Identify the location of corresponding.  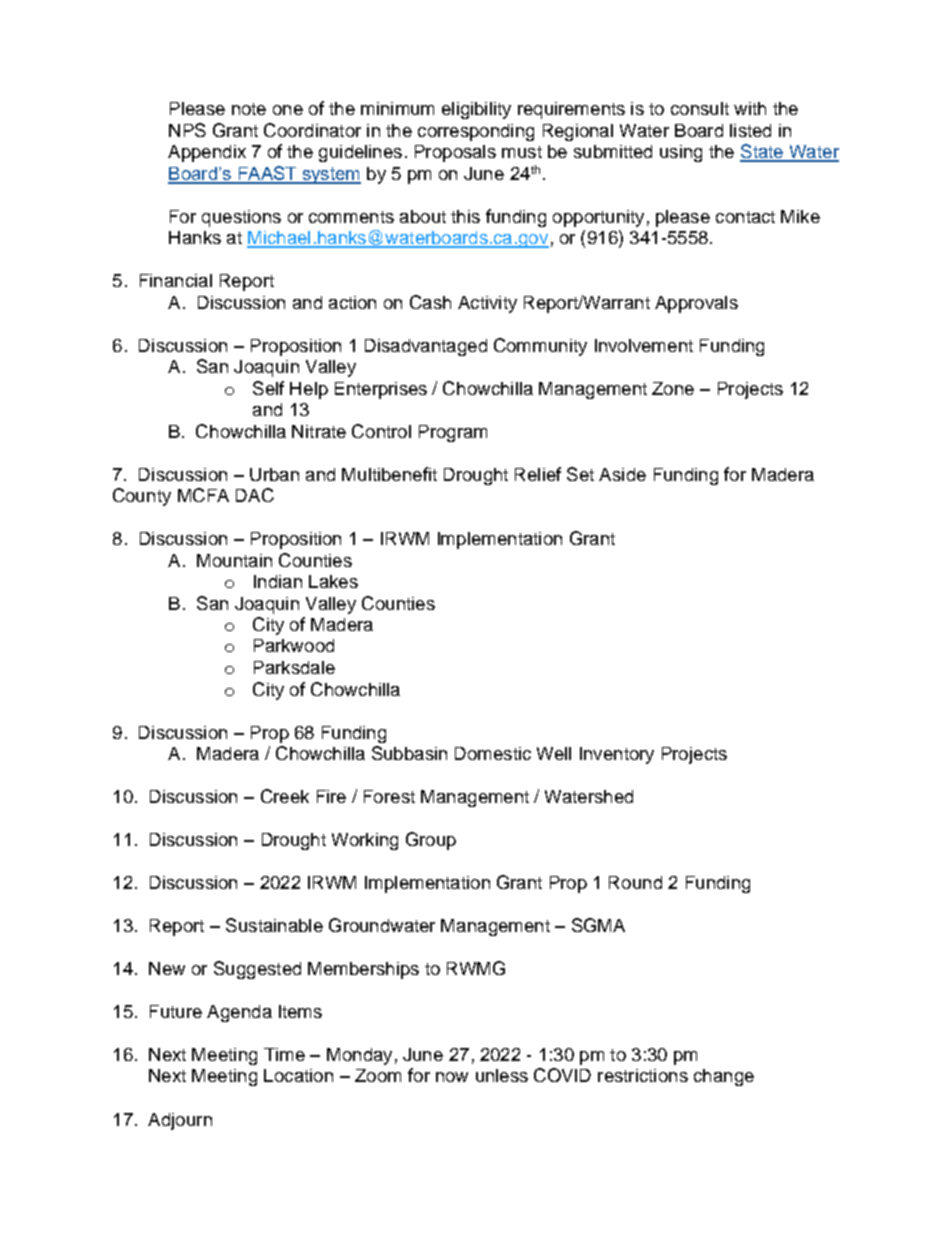
(476, 132).
